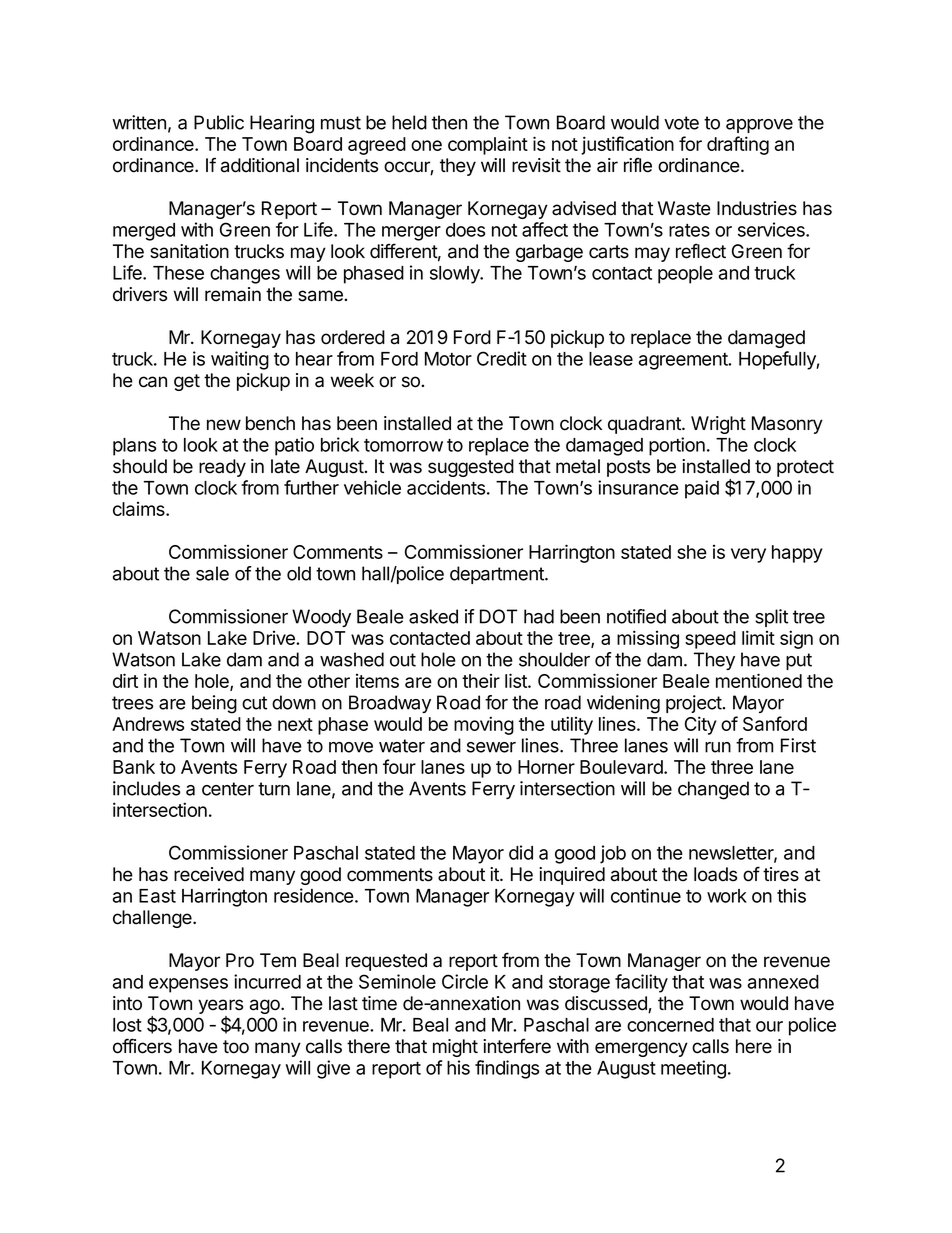 Image resolution: width=952 pixels, height=1233 pixels. I want to click on complaint, so click(488, 145).
